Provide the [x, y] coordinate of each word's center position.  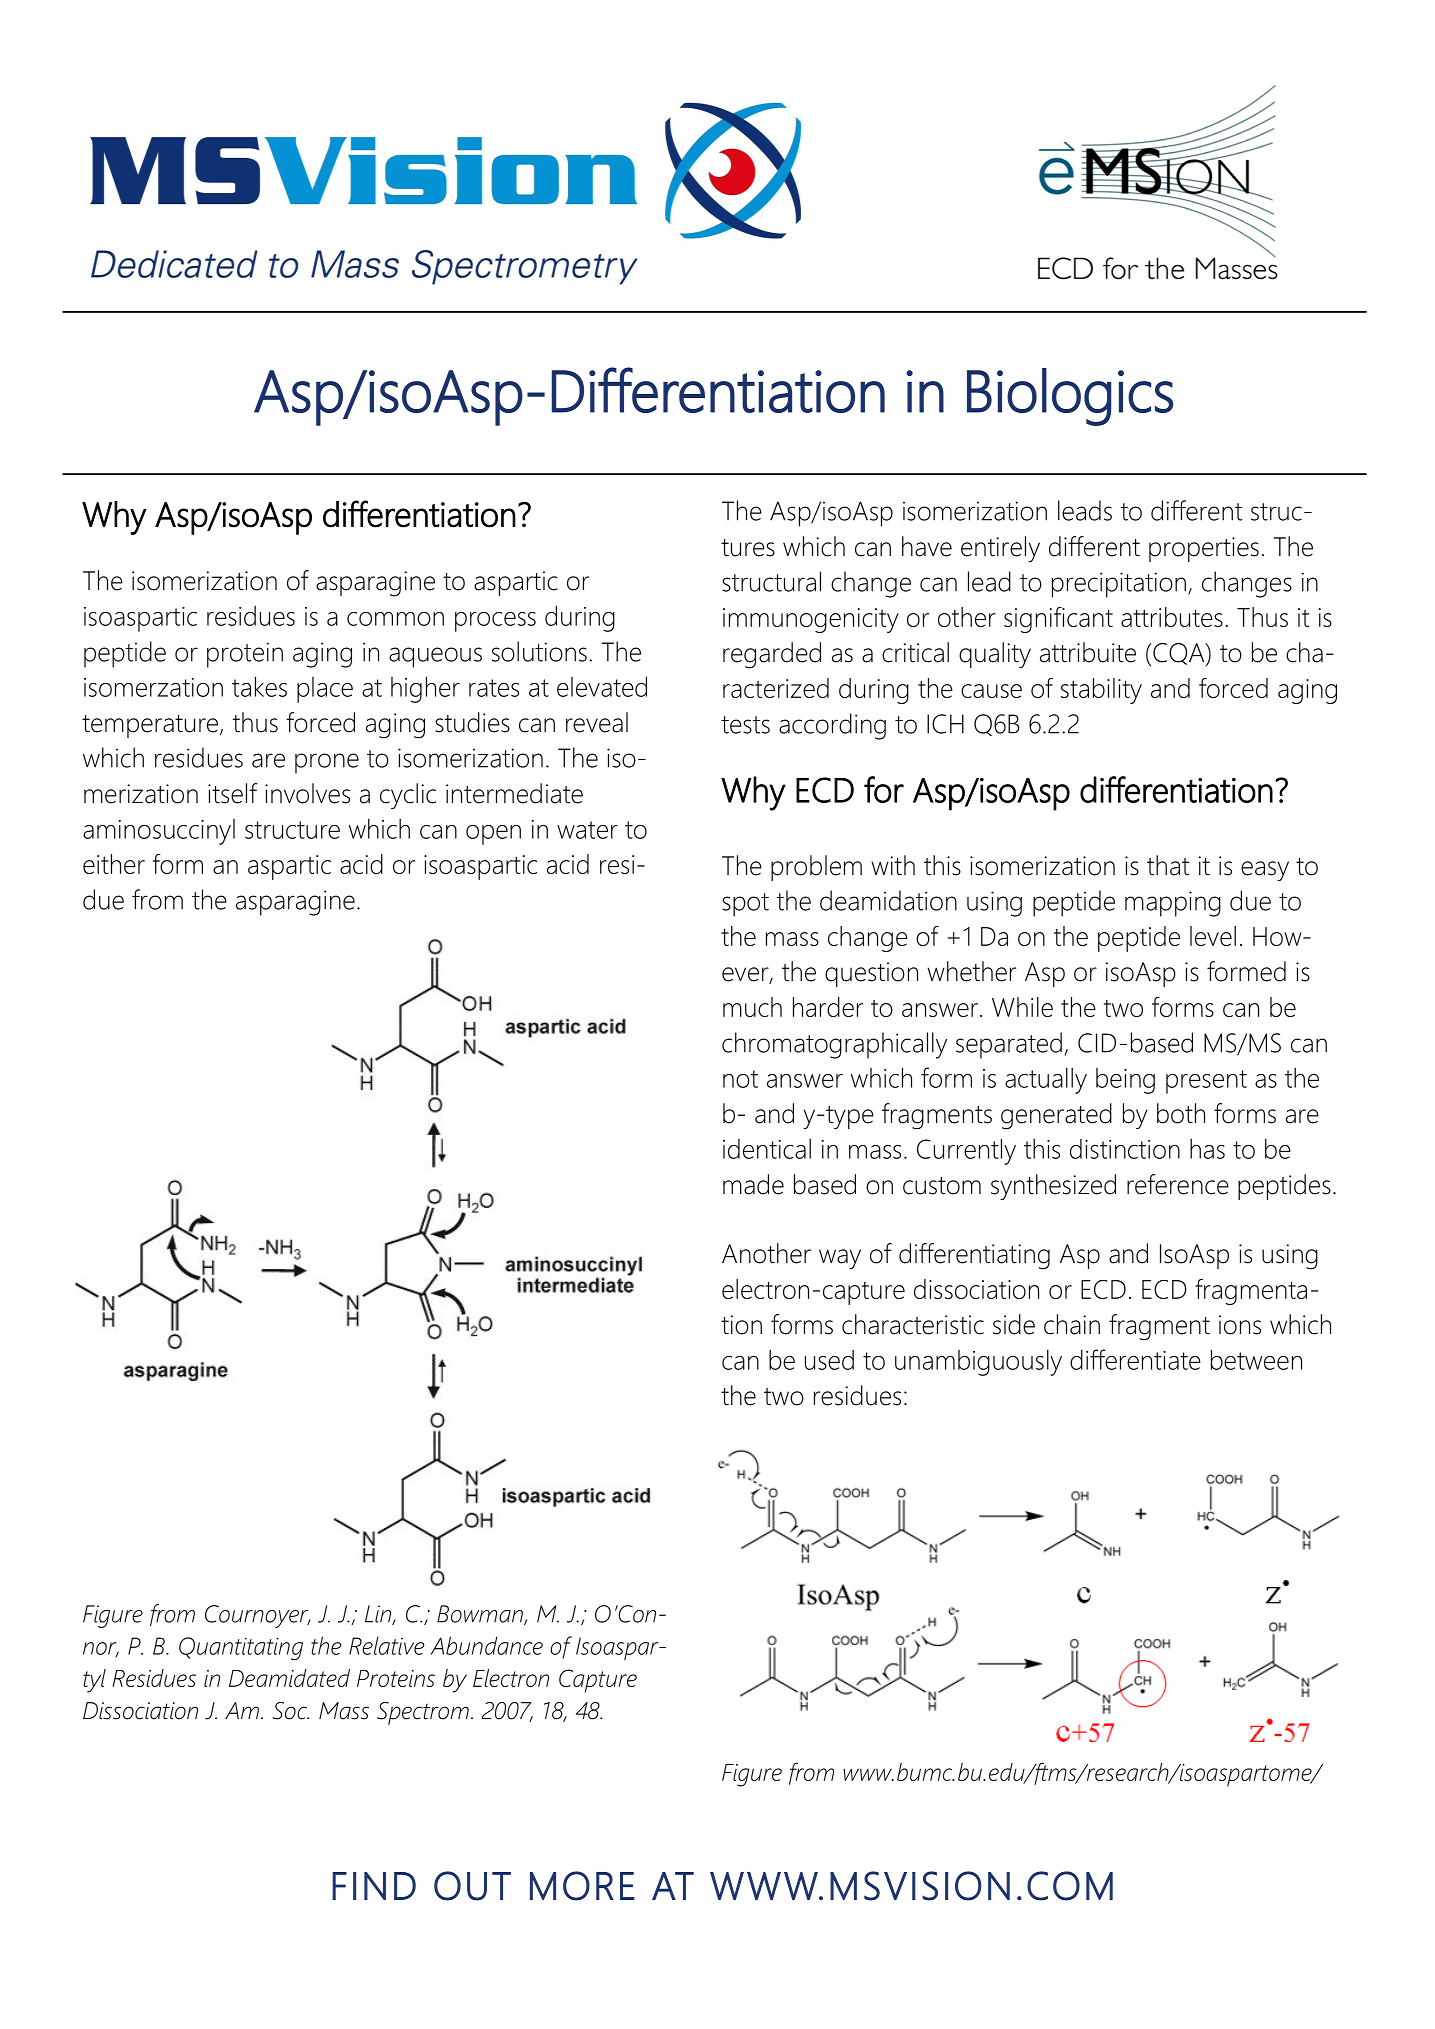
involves [307, 793]
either [114, 864]
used [829, 1360]
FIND [374, 1886]
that [1168, 865]
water [587, 830]
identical [767, 1149]
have [927, 546]
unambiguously [978, 1363]
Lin [379, 1615]
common [395, 619]
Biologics [1070, 397]
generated [1056, 1116]
